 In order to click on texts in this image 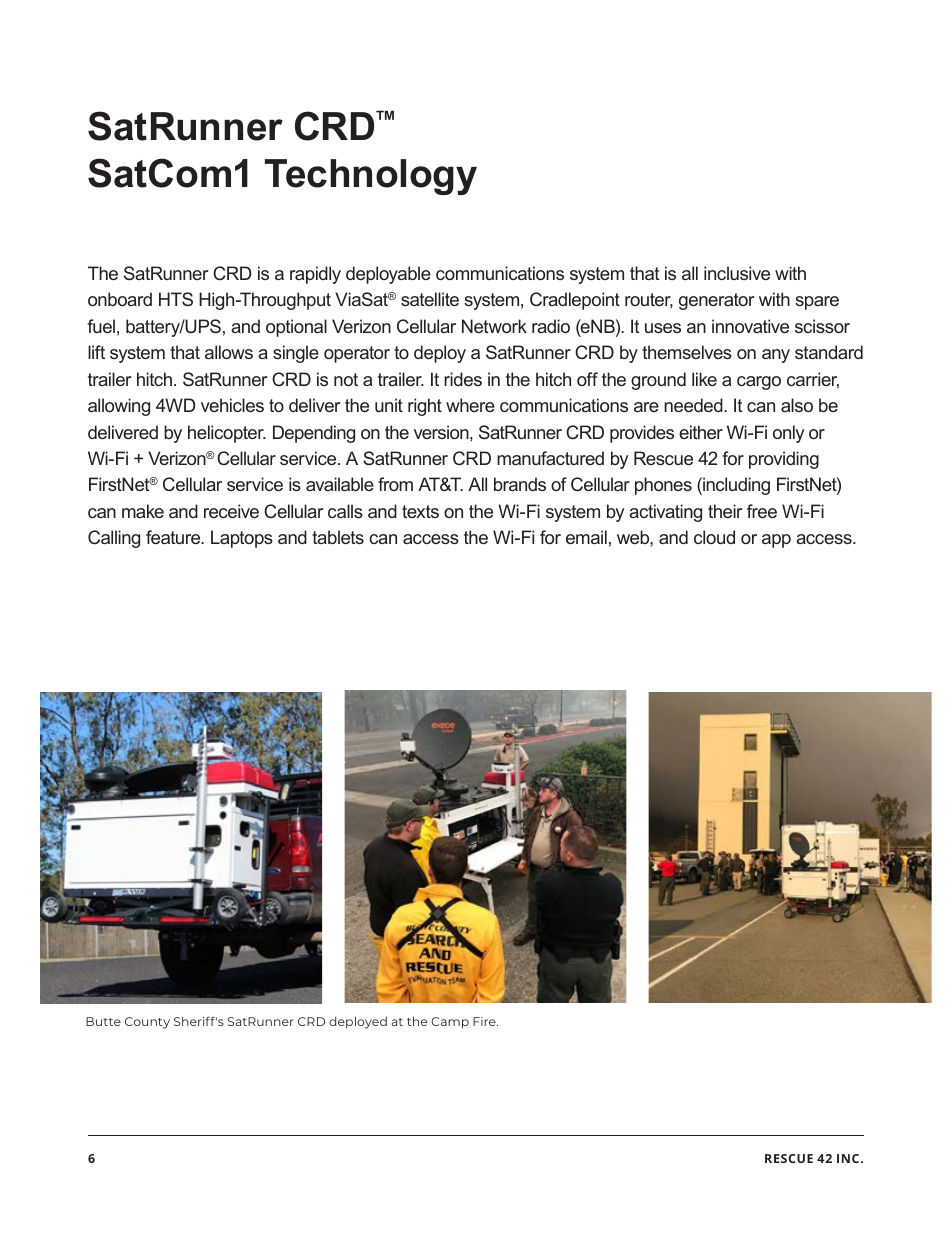, I will do `click(420, 511)`.
